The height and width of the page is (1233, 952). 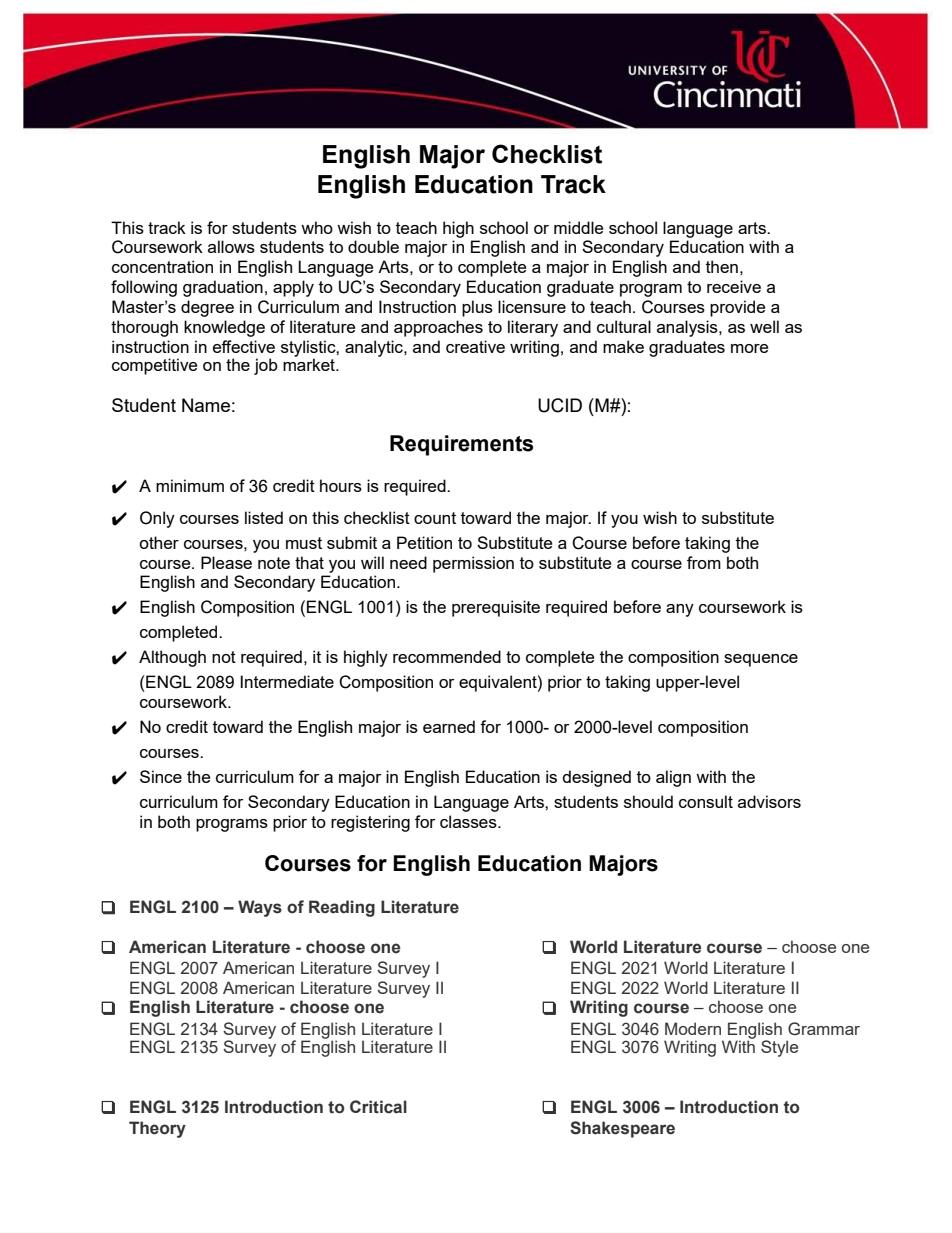 I want to click on sequence, so click(x=761, y=660).
